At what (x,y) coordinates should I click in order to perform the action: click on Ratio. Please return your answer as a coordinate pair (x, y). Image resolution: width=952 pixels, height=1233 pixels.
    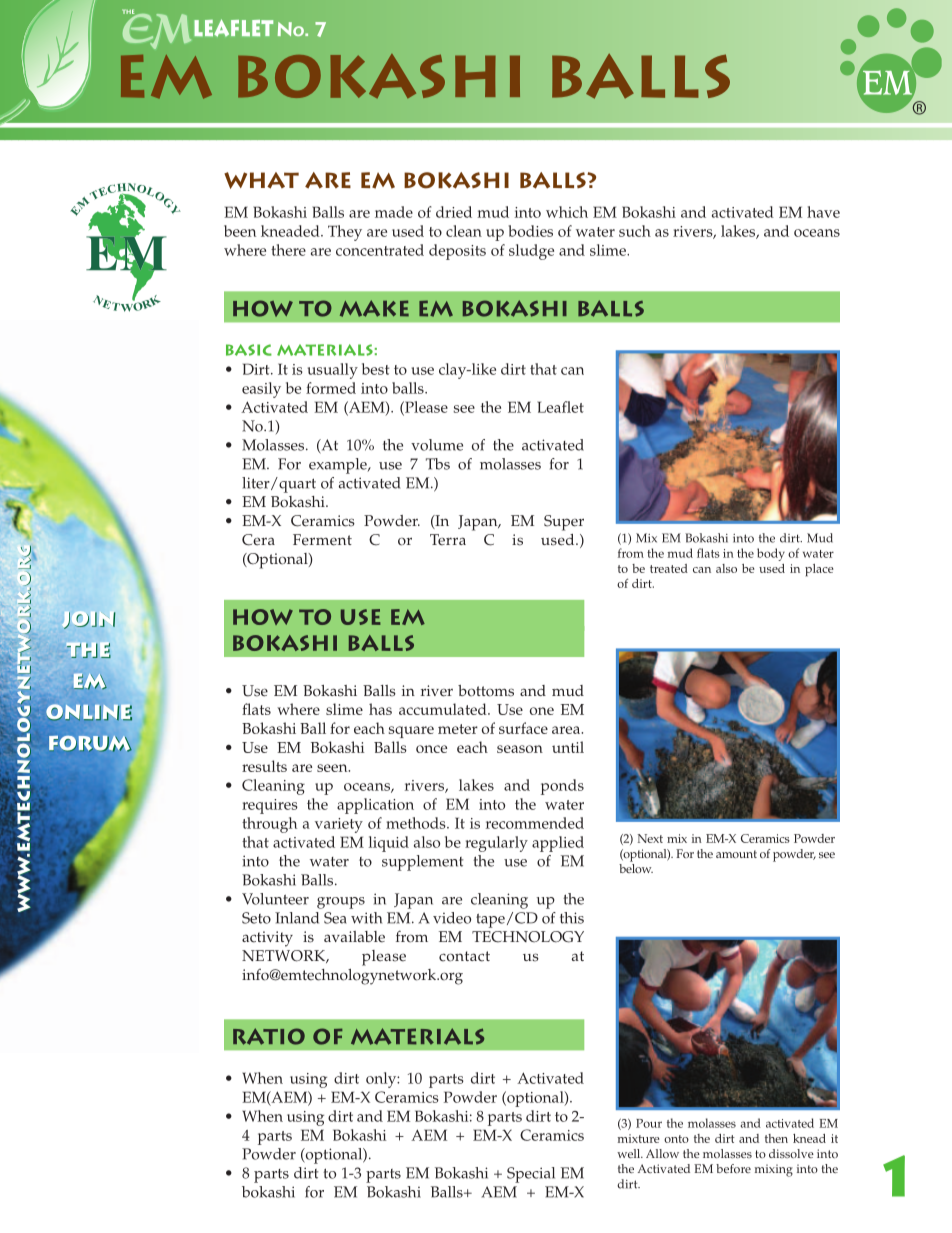
    Looking at the image, I should click on (269, 1036).
